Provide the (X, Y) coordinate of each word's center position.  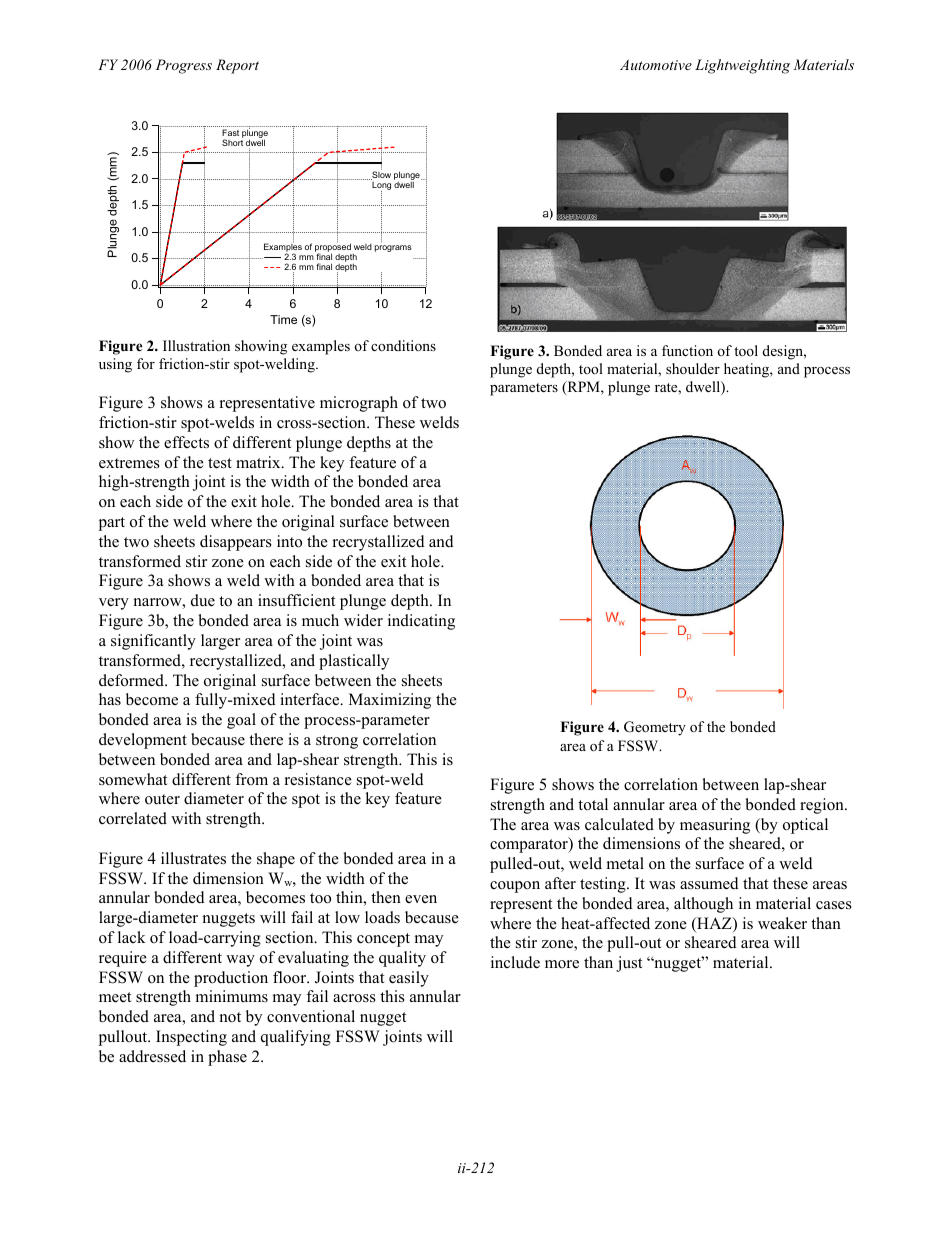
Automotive (656, 64)
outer (162, 799)
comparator (530, 845)
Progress (184, 66)
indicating (421, 622)
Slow (381, 175)
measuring (715, 826)
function (687, 350)
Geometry (655, 728)
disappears (236, 543)
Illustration (196, 345)
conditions (403, 345)
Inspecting (191, 1038)
